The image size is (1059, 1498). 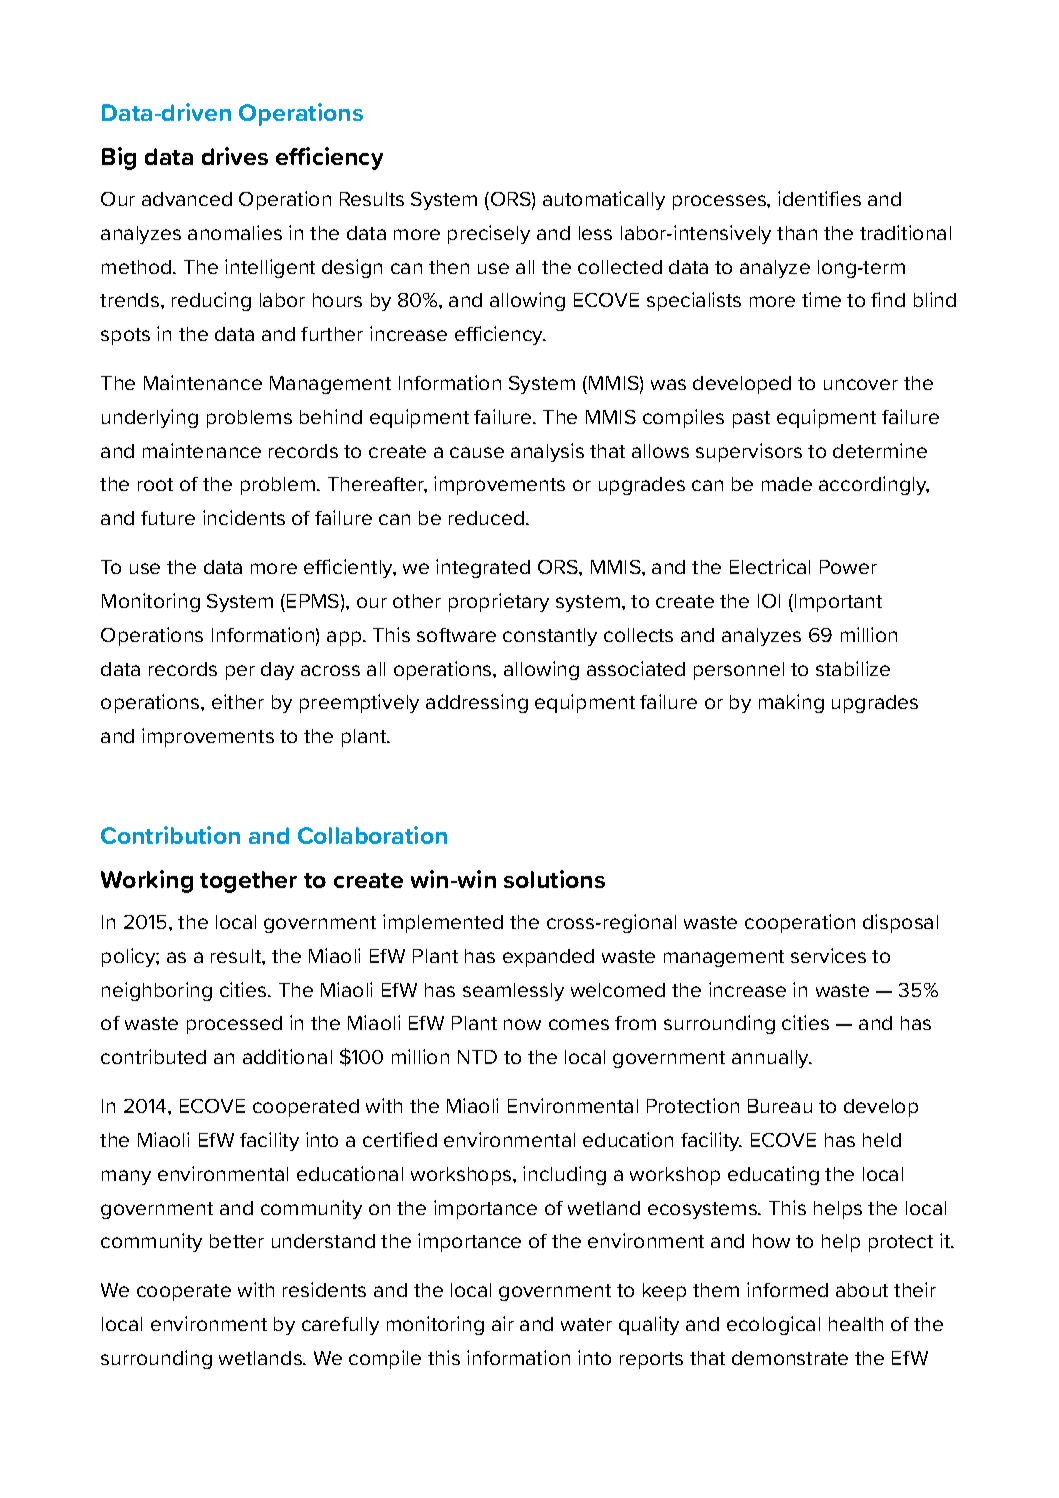 What do you see at coordinates (187, 199) in the screenshot?
I see `advanced` at bounding box center [187, 199].
